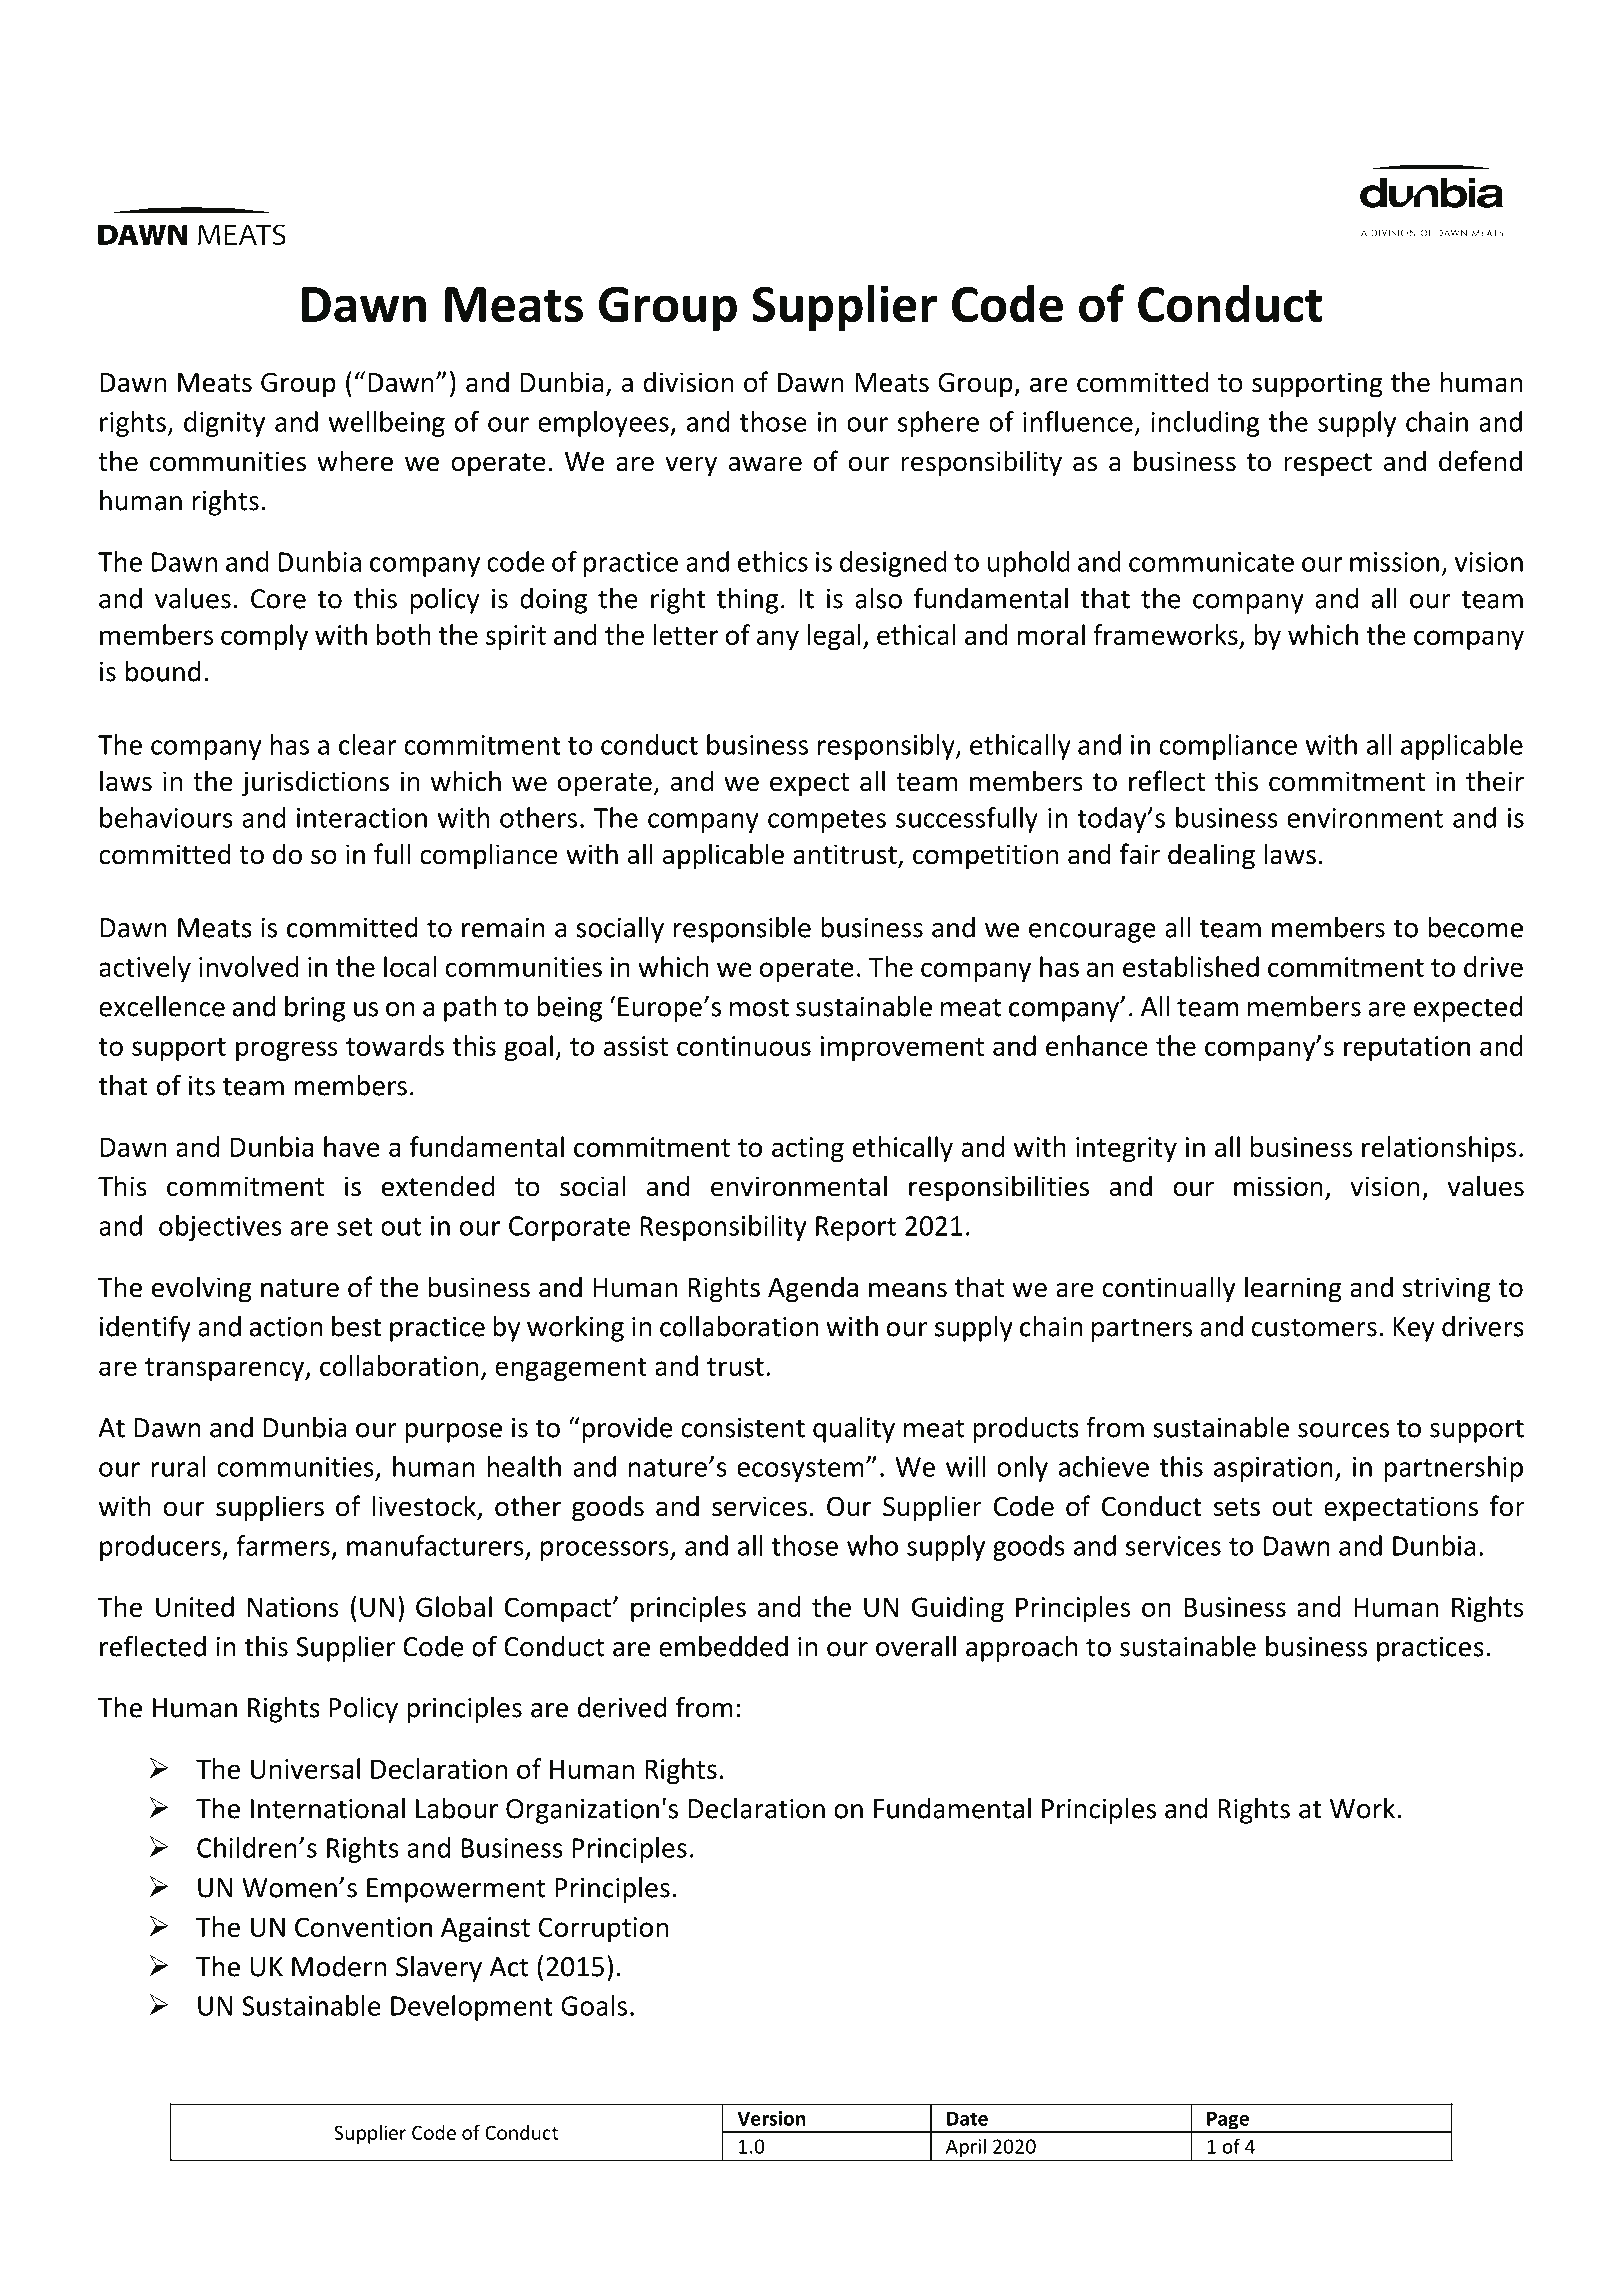 The image size is (1622, 2294). Describe the element at coordinates (1328, 465) in the image. I see `respect` at that location.
